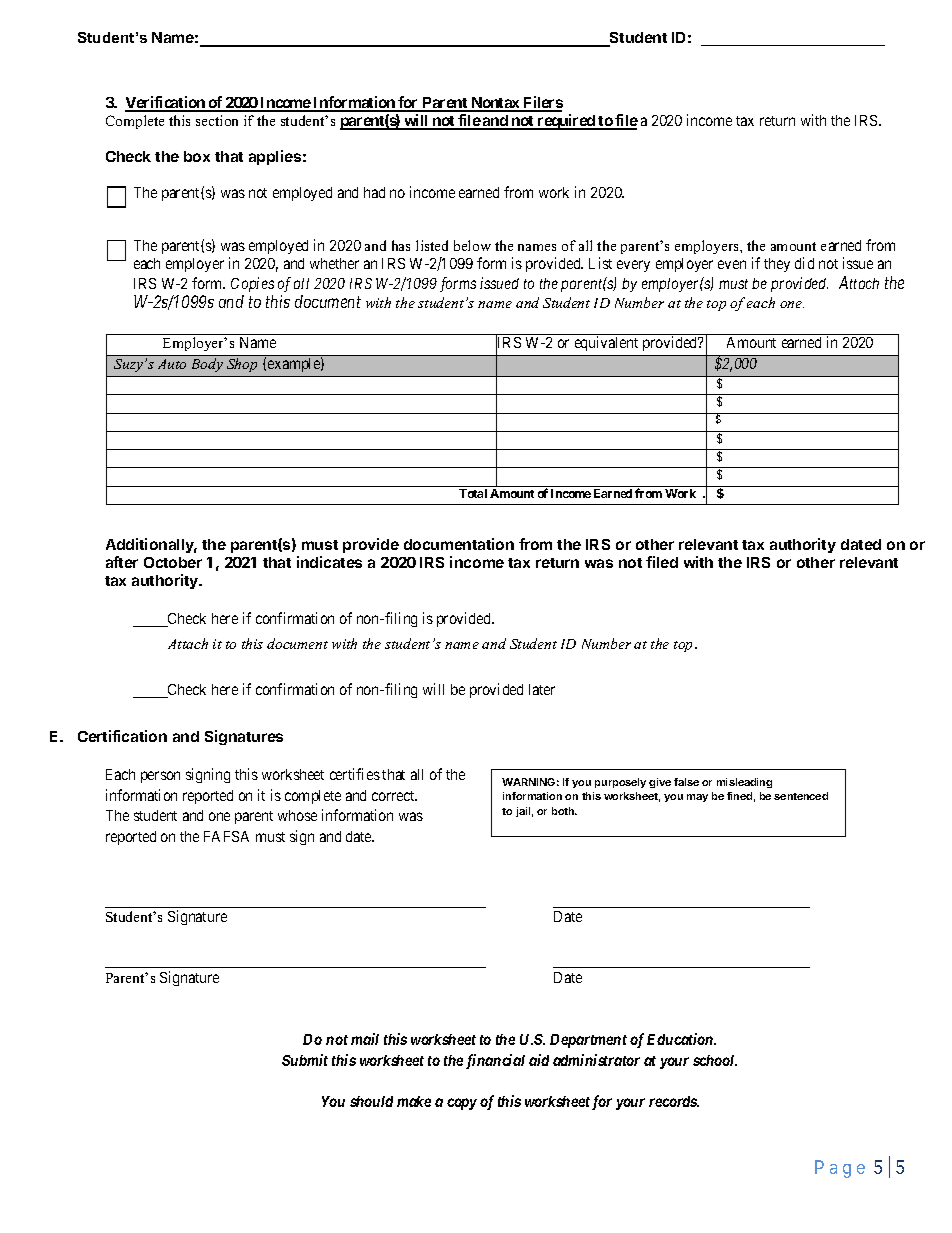  Describe the element at coordinates (173, 562) in the image. I see `October` at that location.
